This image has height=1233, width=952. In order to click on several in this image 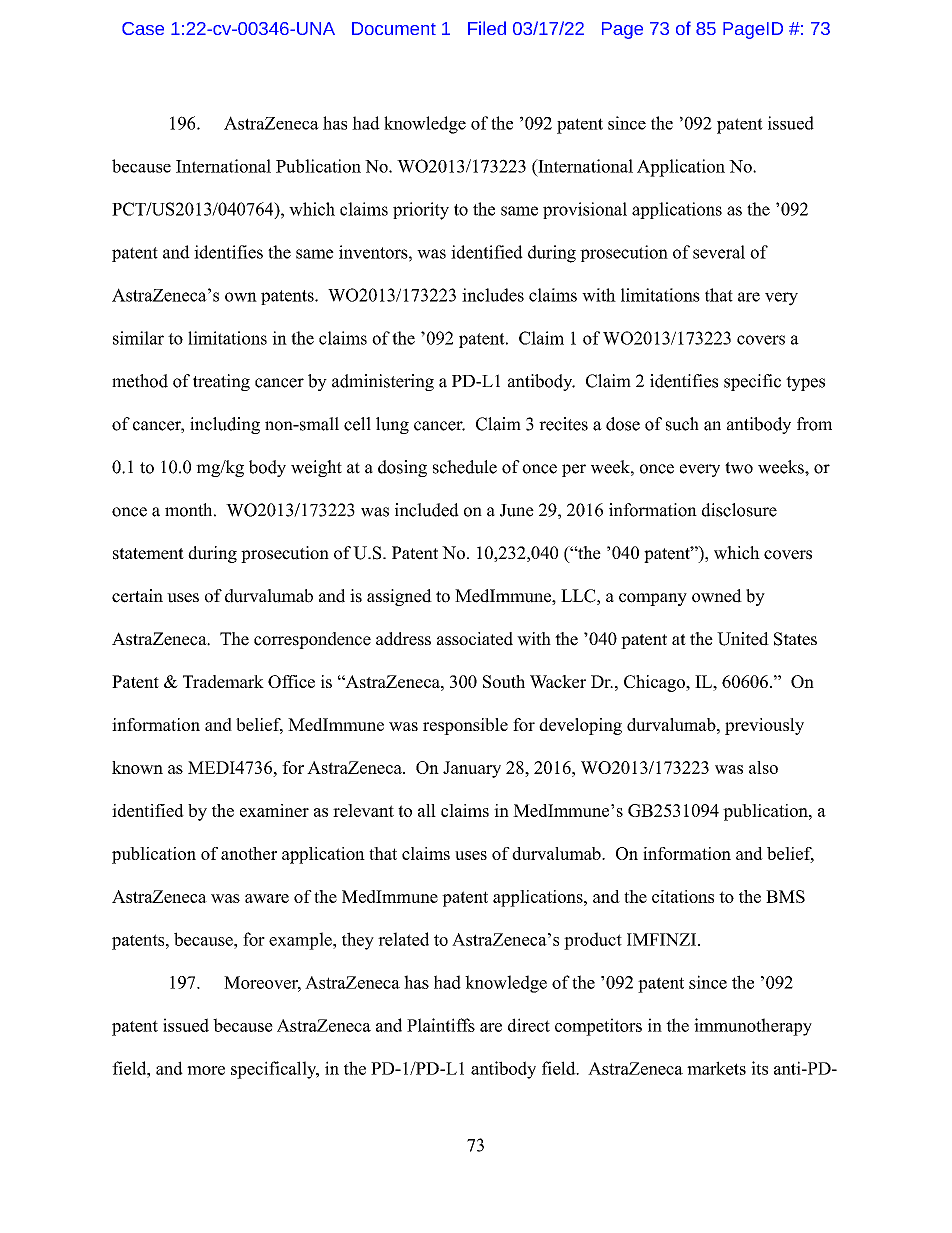, I will do `click(719, 252)`.
